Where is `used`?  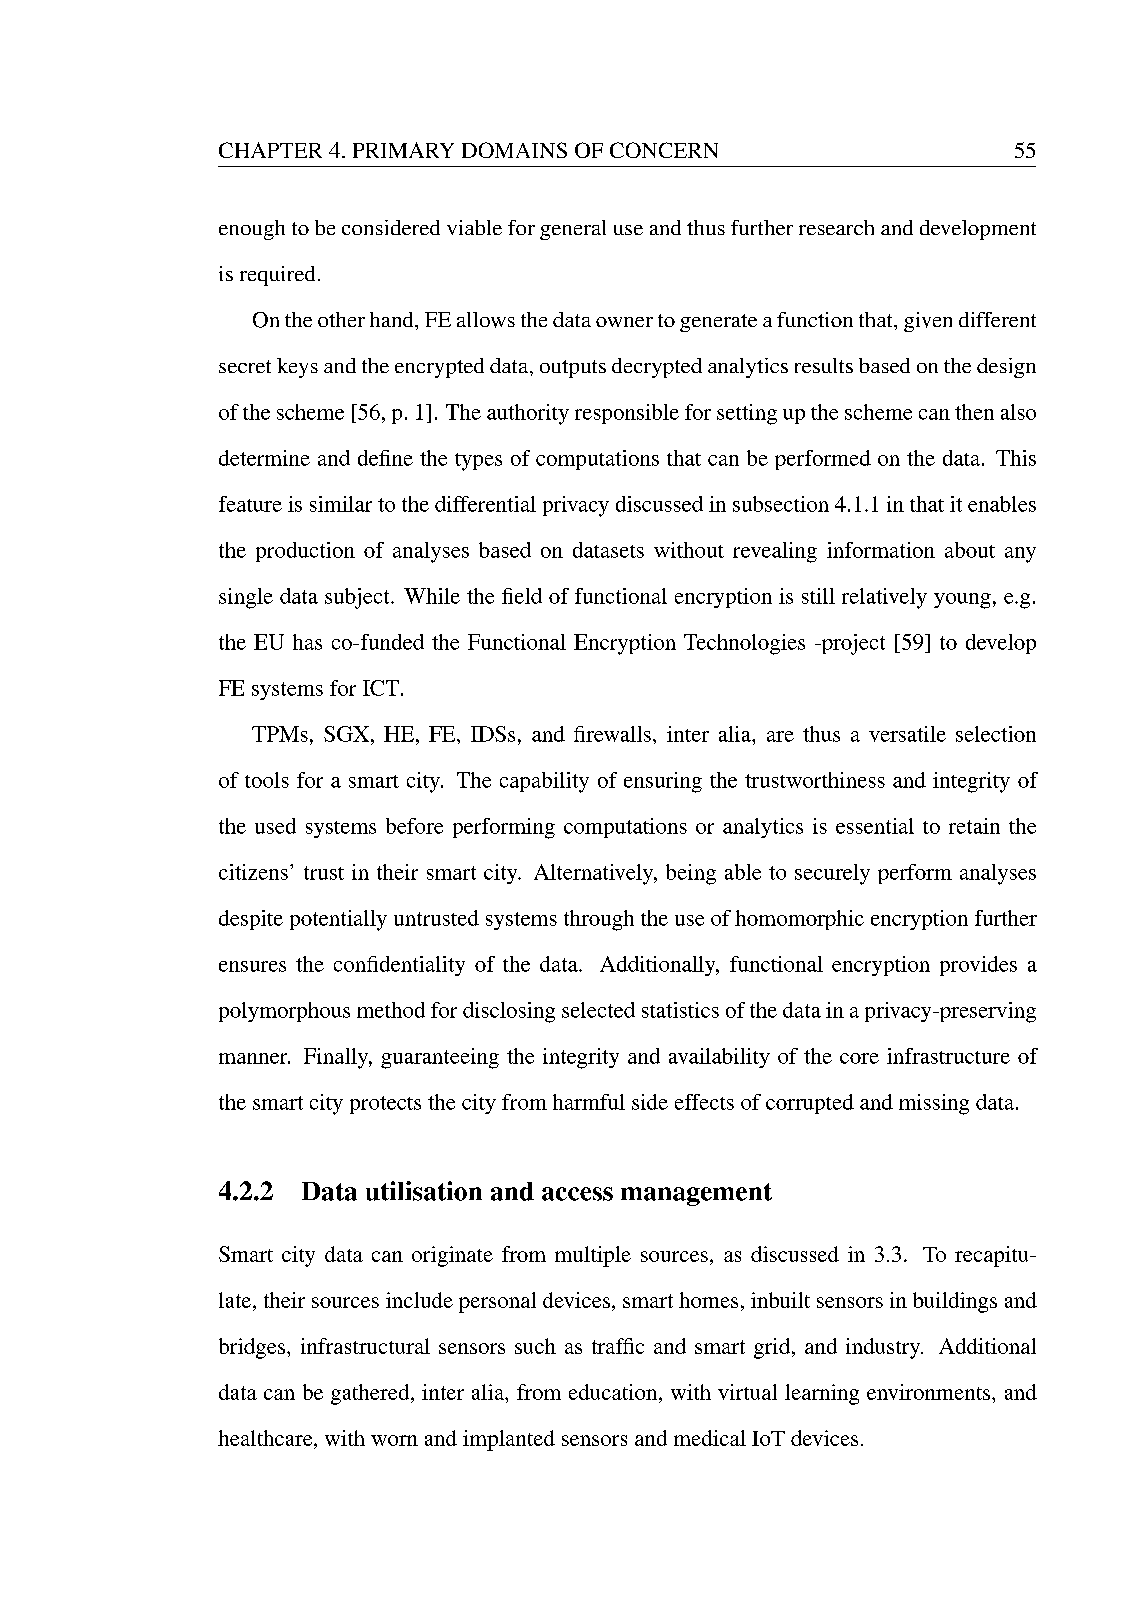 used is located at coordinates (275, 826).
